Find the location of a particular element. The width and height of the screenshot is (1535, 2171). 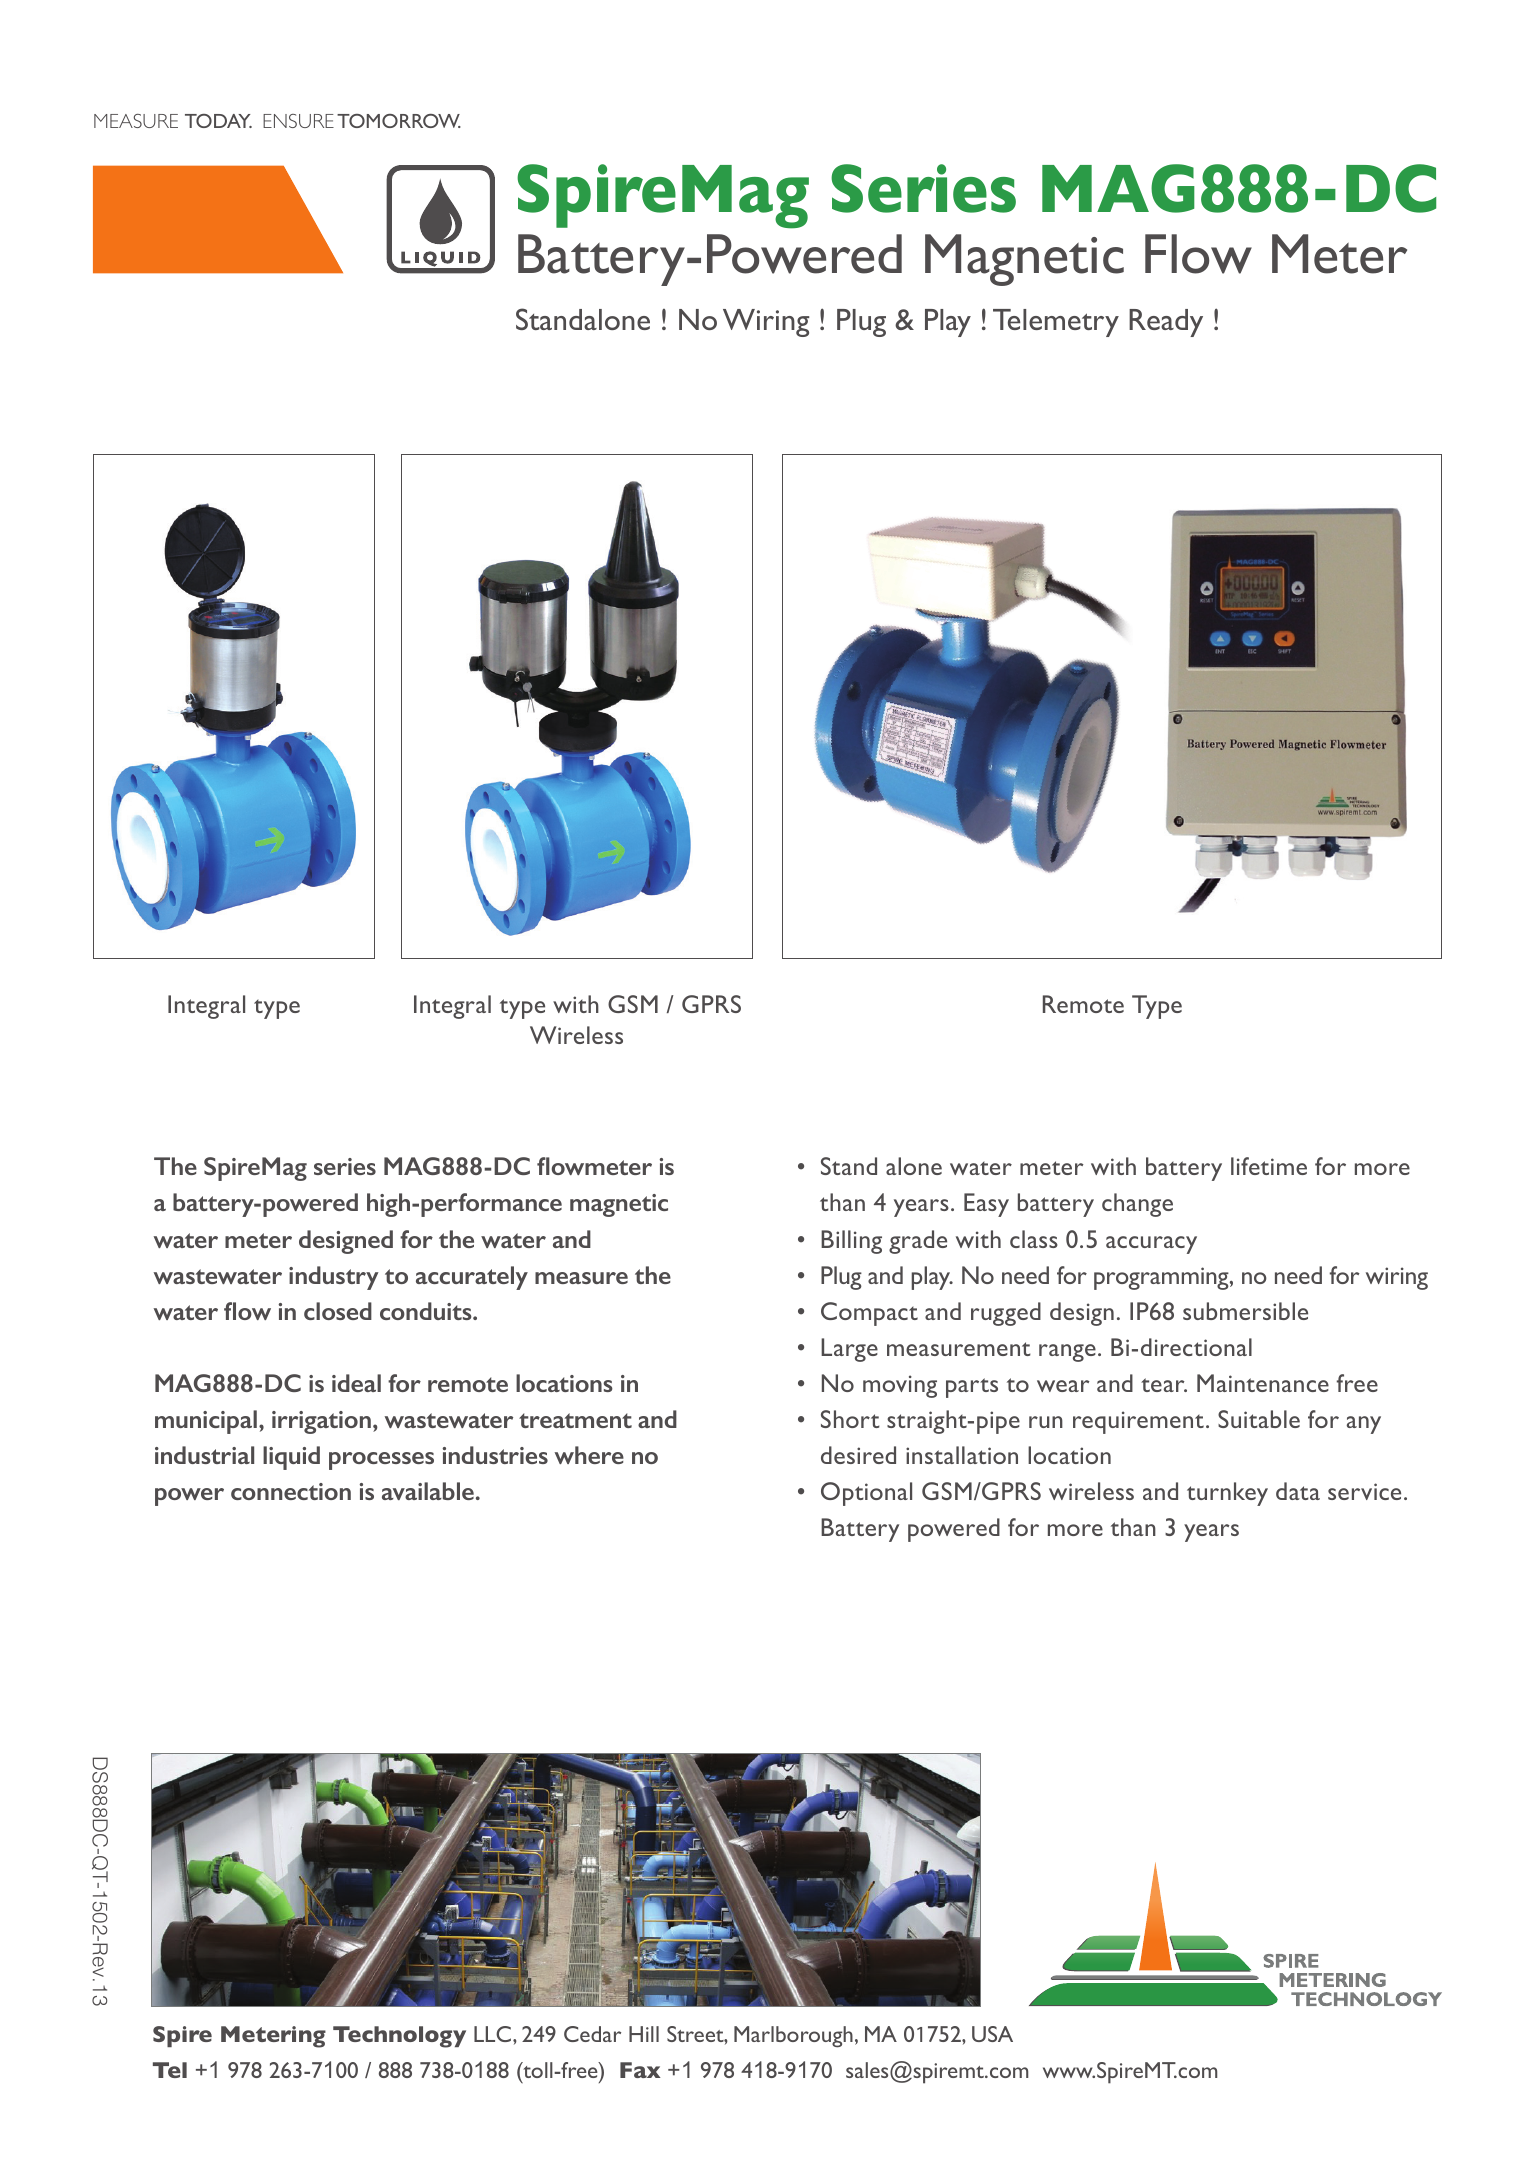

Technology is located at coordinates (399, 2037).
